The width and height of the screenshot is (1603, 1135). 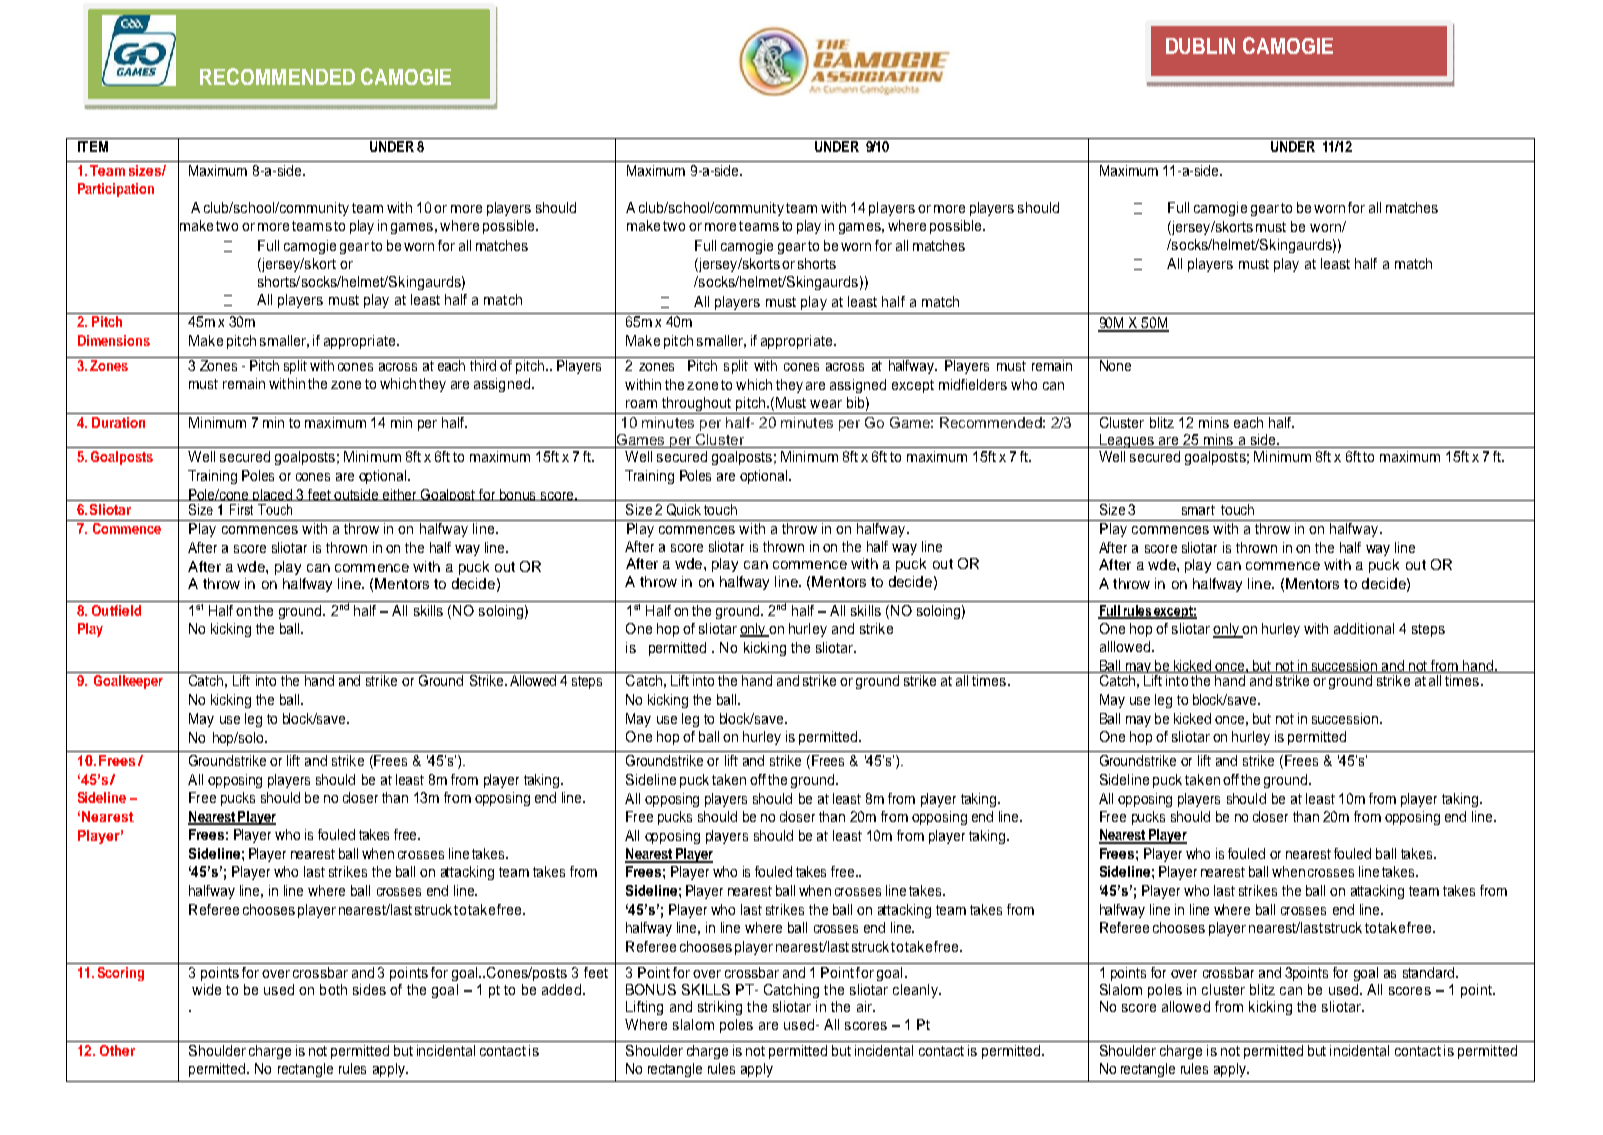 What do you see at coordinates (93, 146) in the screenshot?
I see `ITEM` at bounding box center [93, 146].
